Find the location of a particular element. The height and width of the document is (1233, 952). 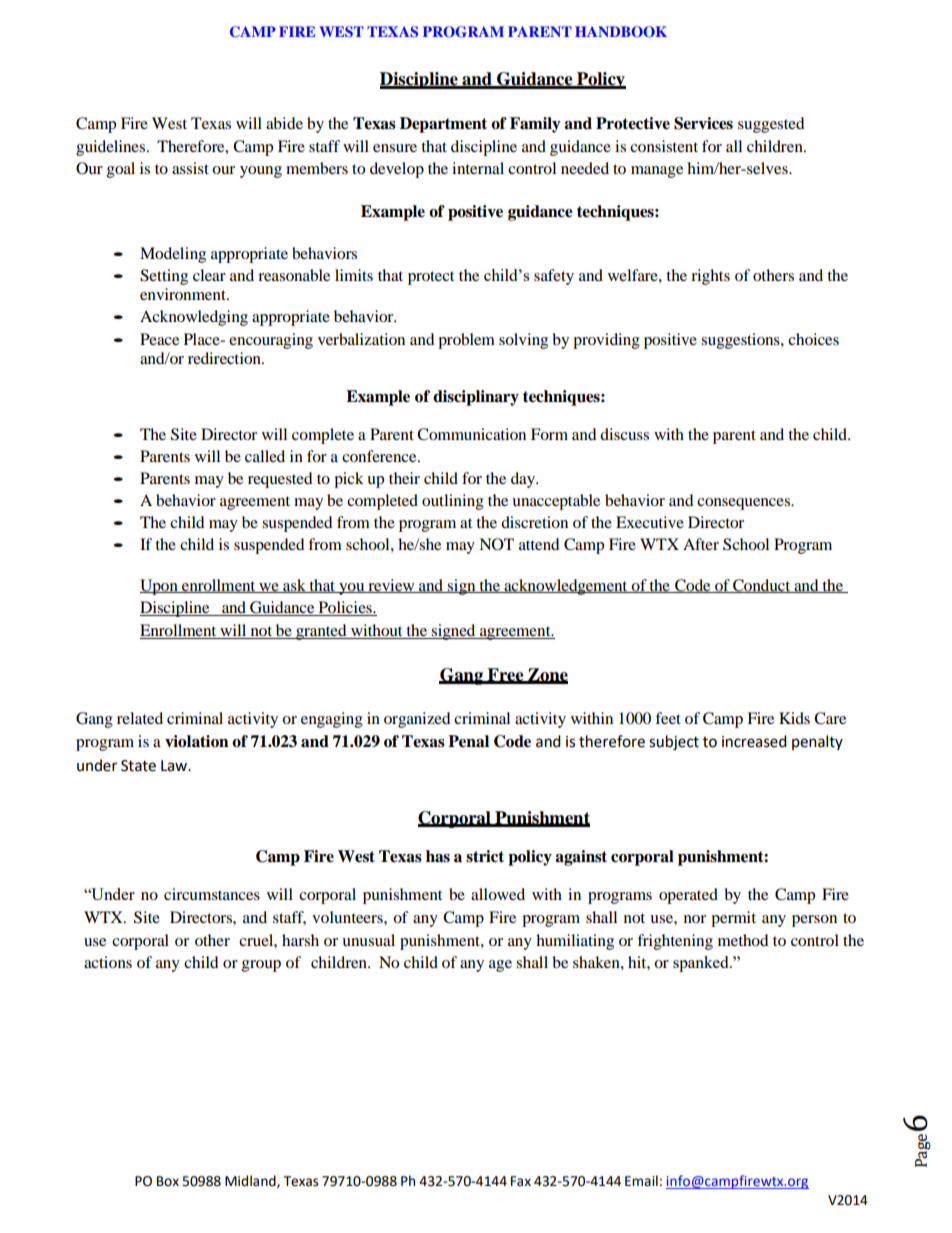

permit is located at coordinates (733, 919).
